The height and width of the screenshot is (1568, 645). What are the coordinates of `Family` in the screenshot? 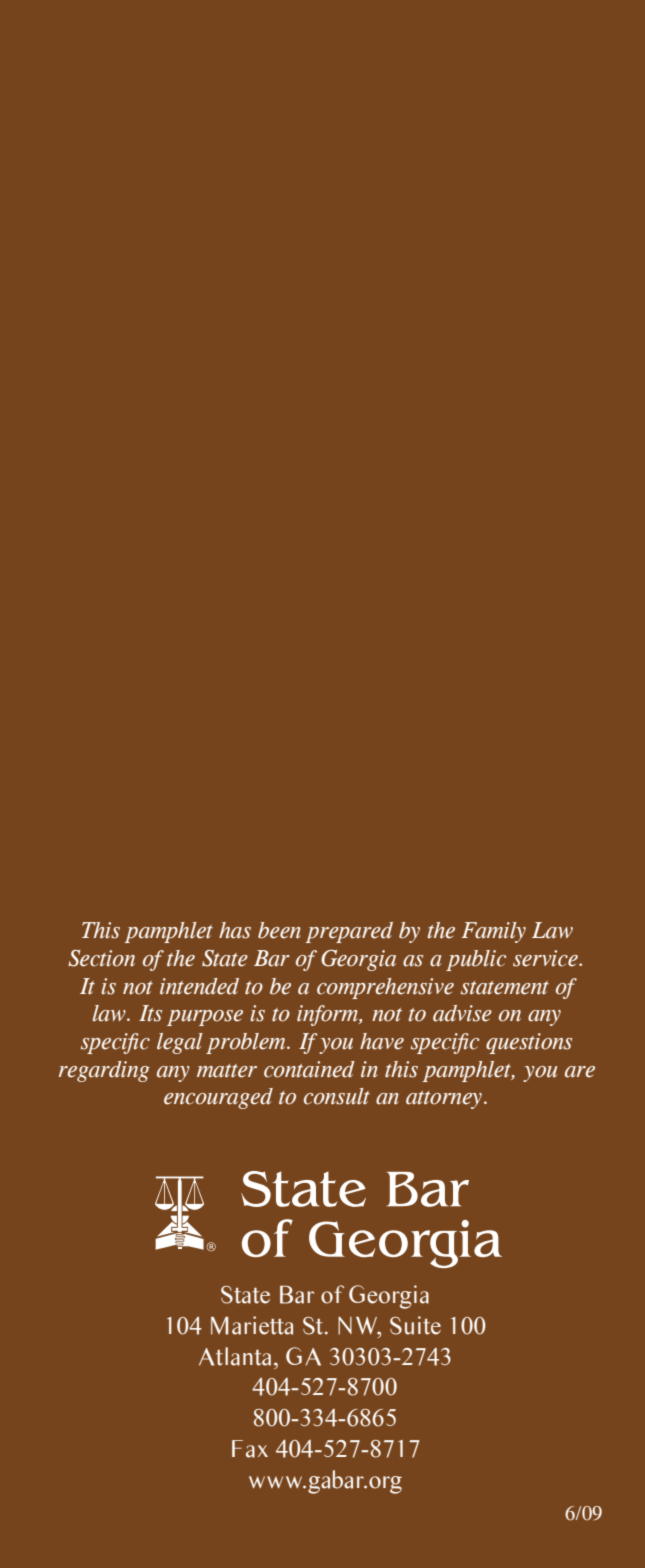 It's located at (494, 932).
